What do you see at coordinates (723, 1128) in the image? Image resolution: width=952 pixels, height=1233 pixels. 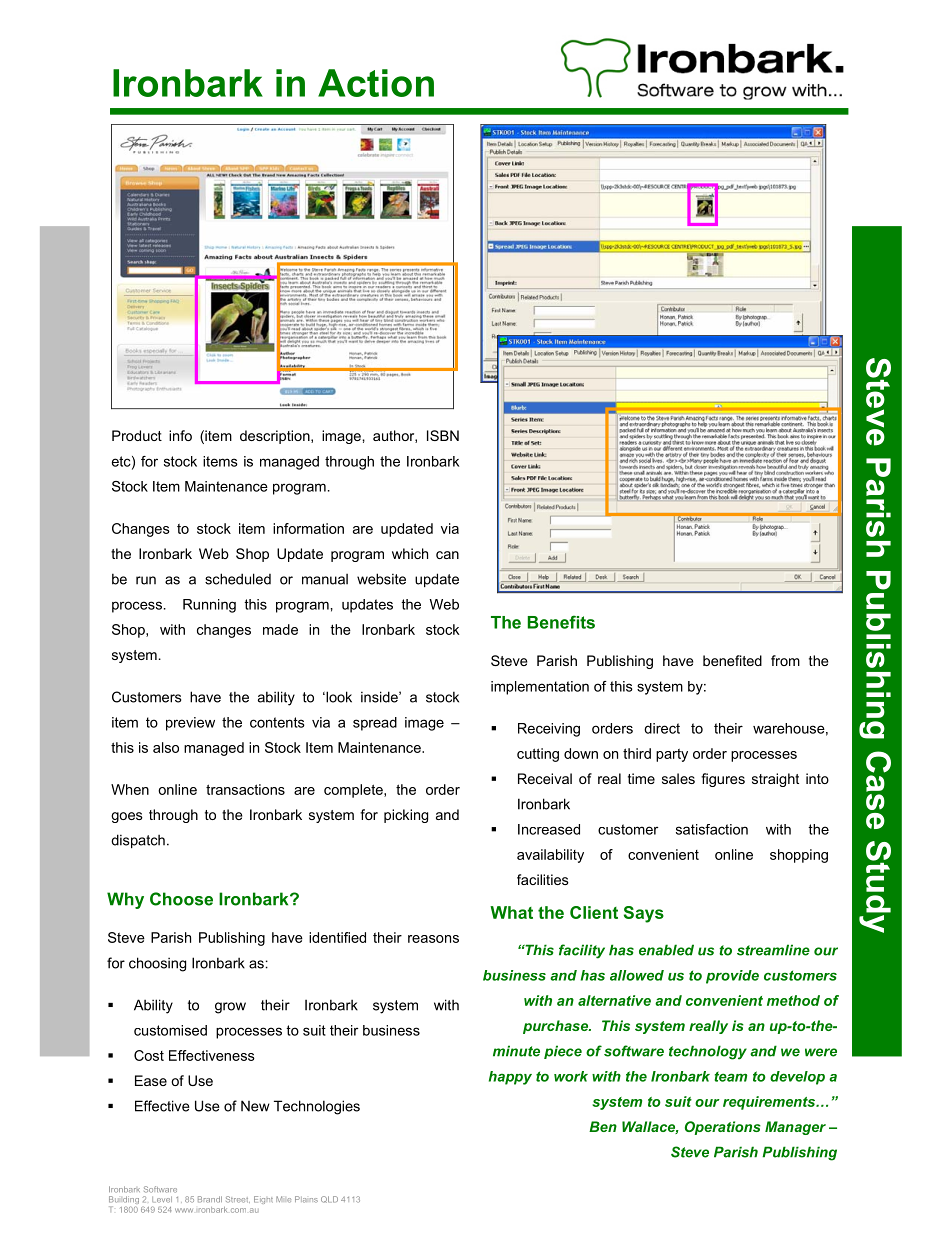 I see `Operations` at bounding box center [723, 1128].
